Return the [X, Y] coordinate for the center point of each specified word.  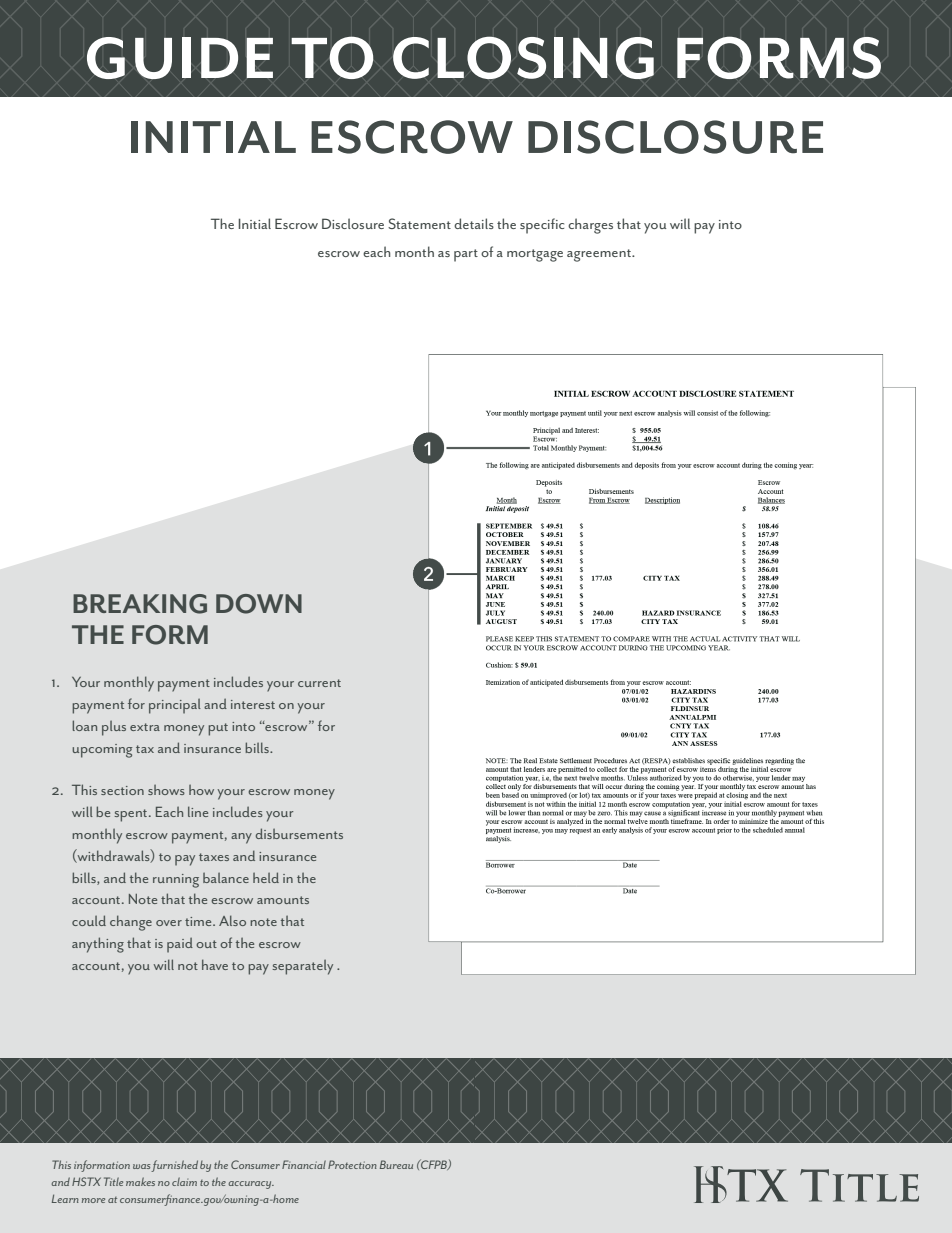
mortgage [535, 255]
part [466, 255]
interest [253, 704]
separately [302, 967]
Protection [352, 1164]
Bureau [396, 1164]
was [141, 1166]
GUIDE [180, 58]
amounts [283, 900]
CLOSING [523, 57]
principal [175, 706]
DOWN [259, 604]
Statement [419, 223]
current [319, 683]
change [131, 923]
